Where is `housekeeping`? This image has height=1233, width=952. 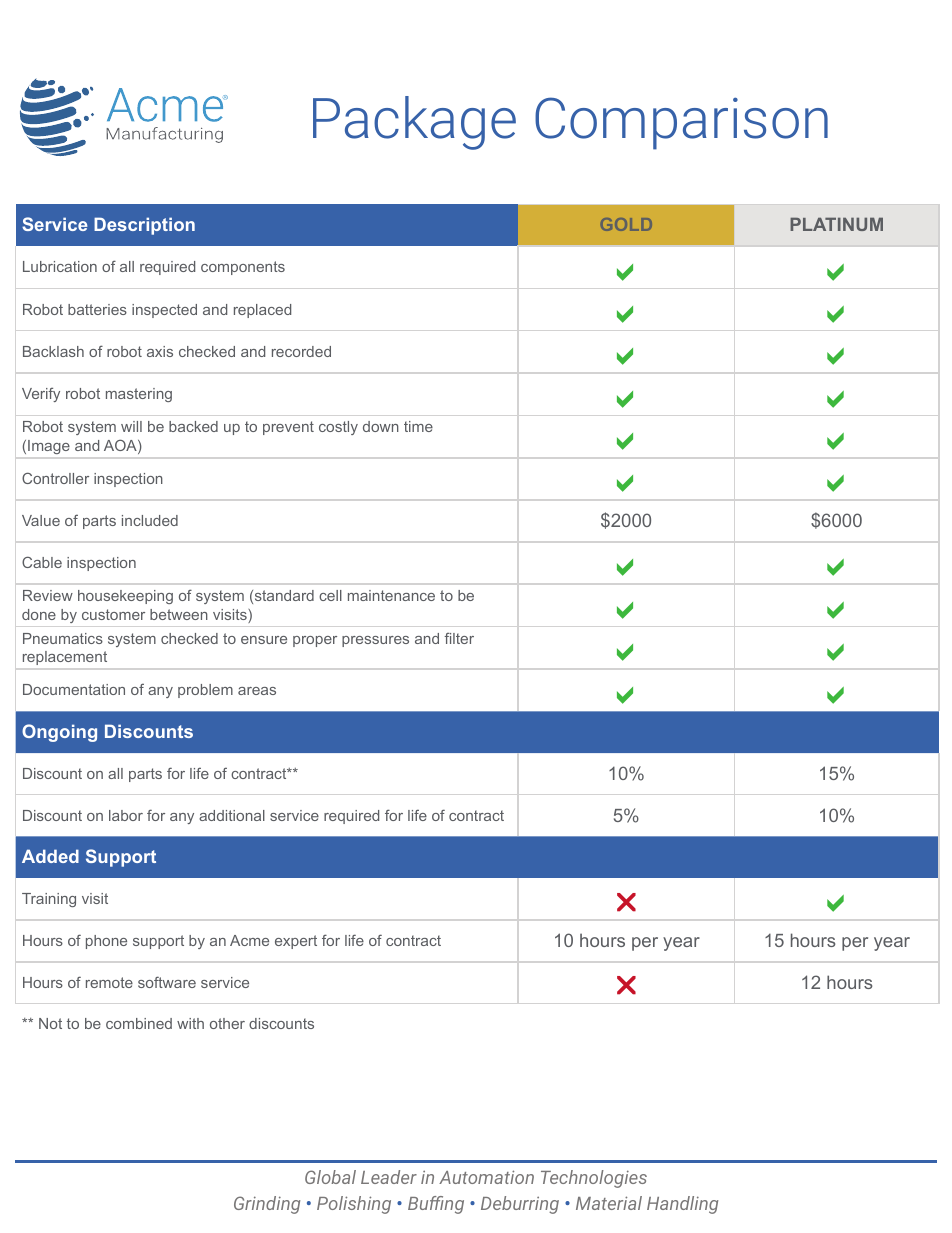
housekeeping is located at coordinates (125, 597).
